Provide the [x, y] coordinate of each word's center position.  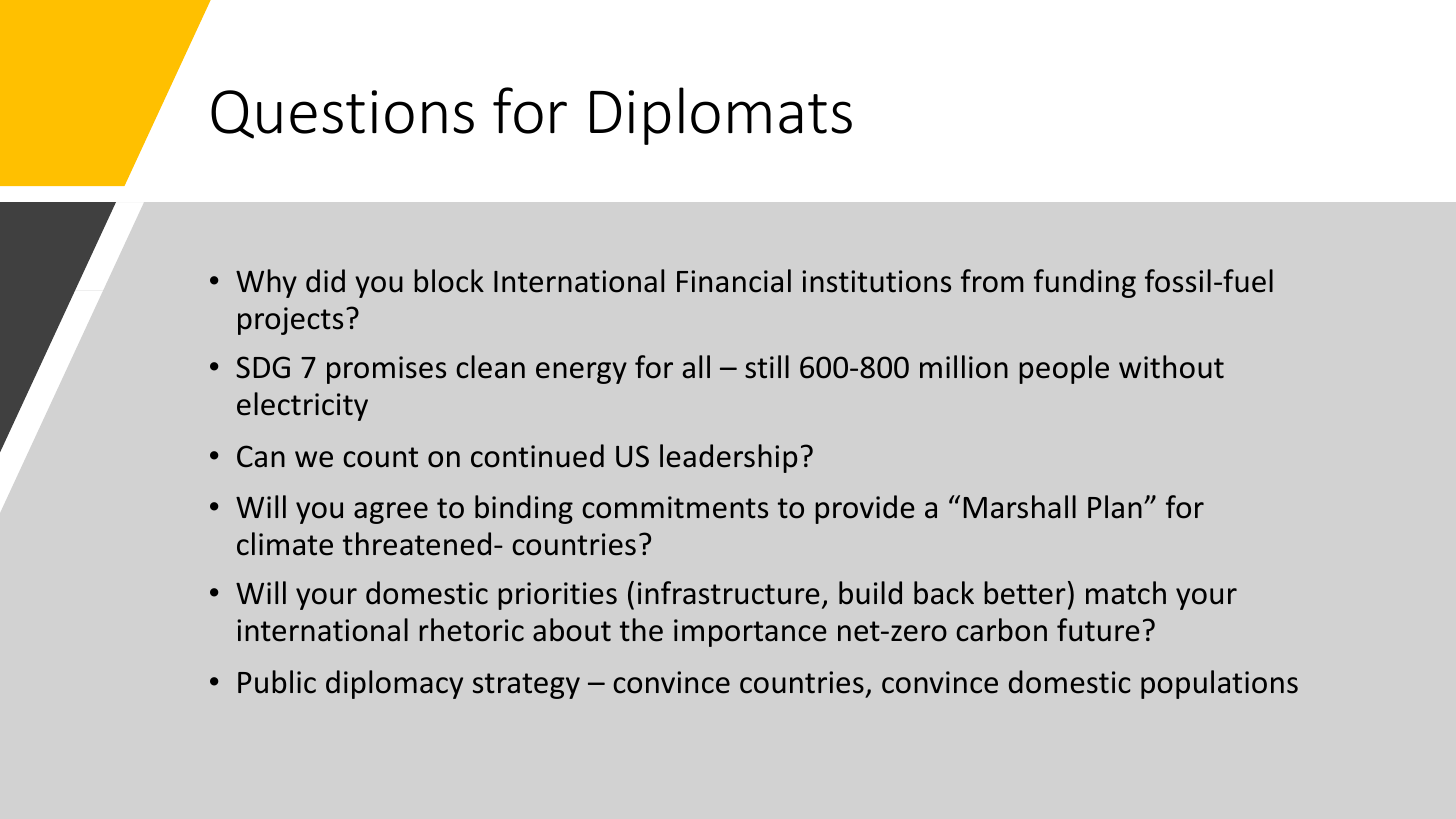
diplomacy [394, 684]
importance [750, 633]
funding [1085, 283]
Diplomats [721, 116]
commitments [675, 507]
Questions [342, 114]
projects [290, 321]
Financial [734, 281]
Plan [1115, 507]
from [992, 281]
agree [391, 513]
